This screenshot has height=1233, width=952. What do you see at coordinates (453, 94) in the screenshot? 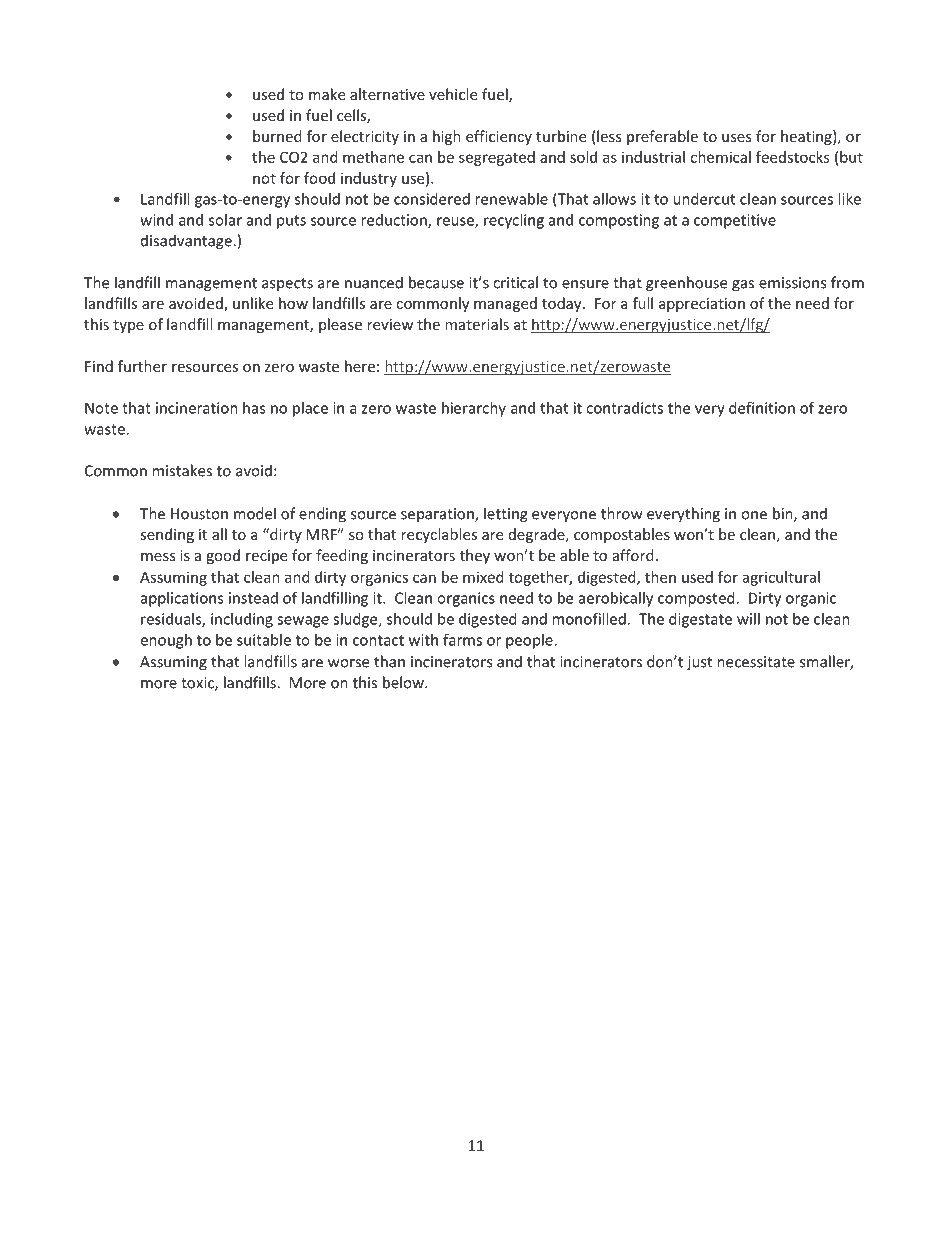
I see `vehicle` at bounding box center [453, 94].
